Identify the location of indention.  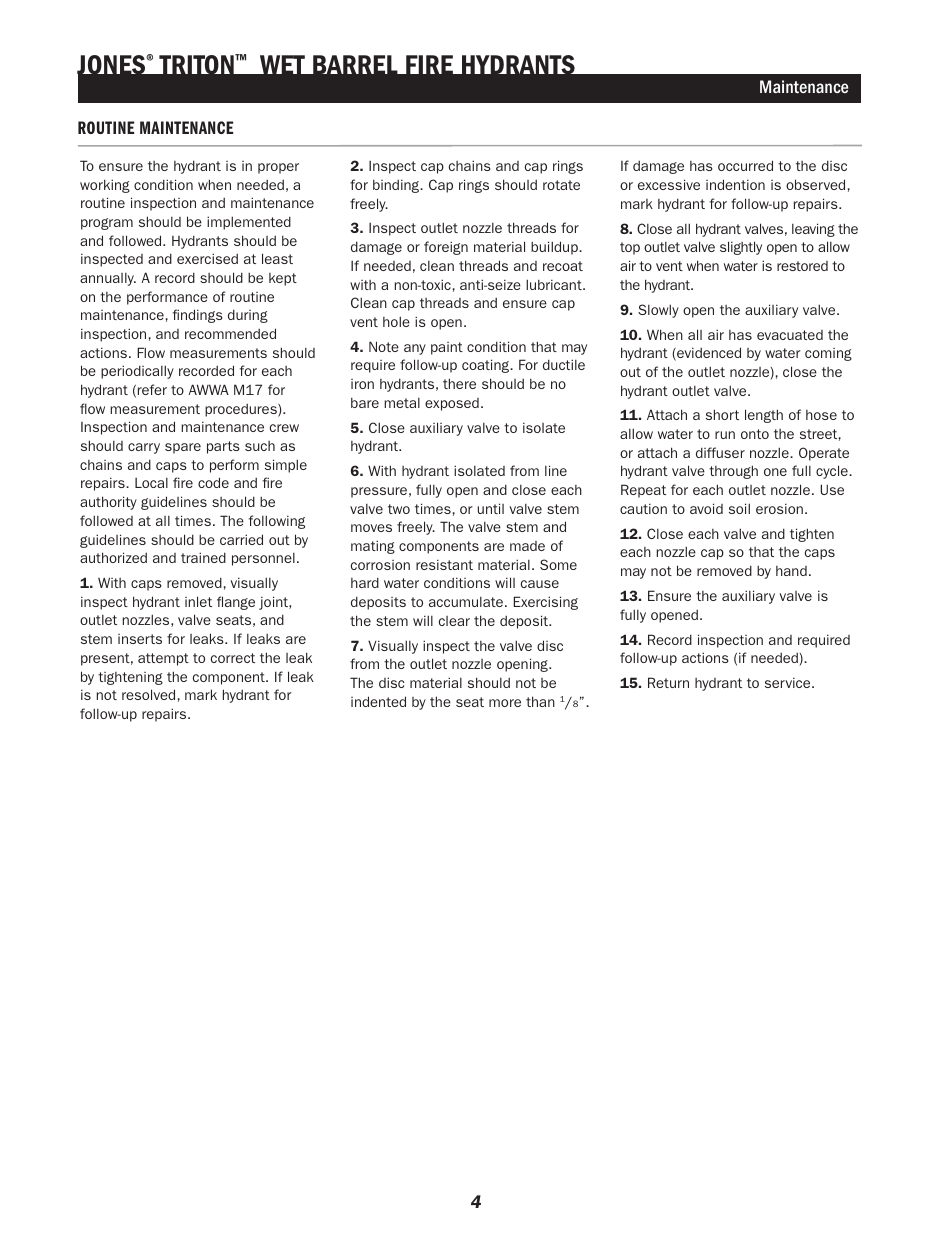
(735, 184).
